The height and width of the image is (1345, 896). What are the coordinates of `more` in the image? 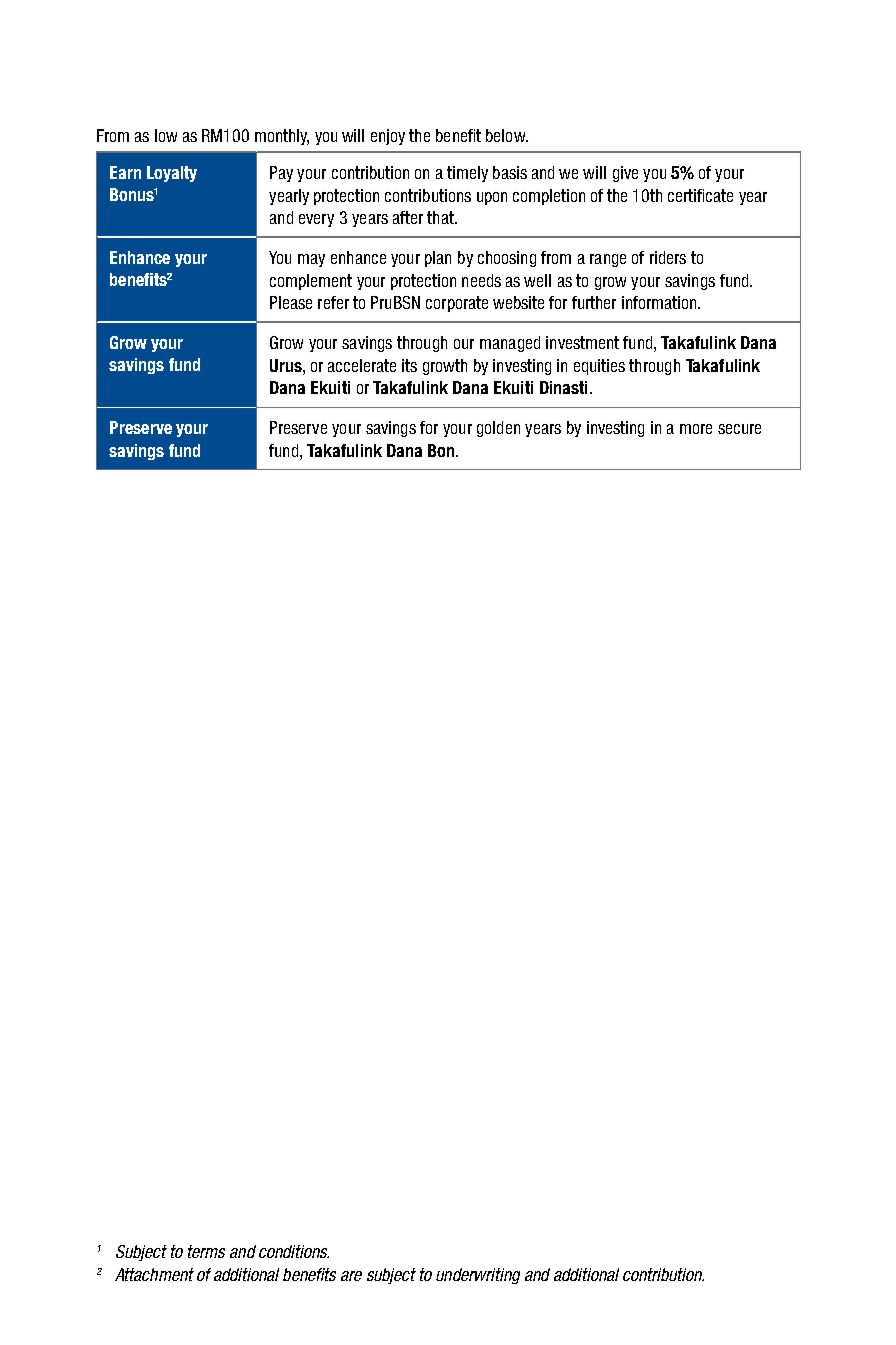 It's located at (696, 429).
